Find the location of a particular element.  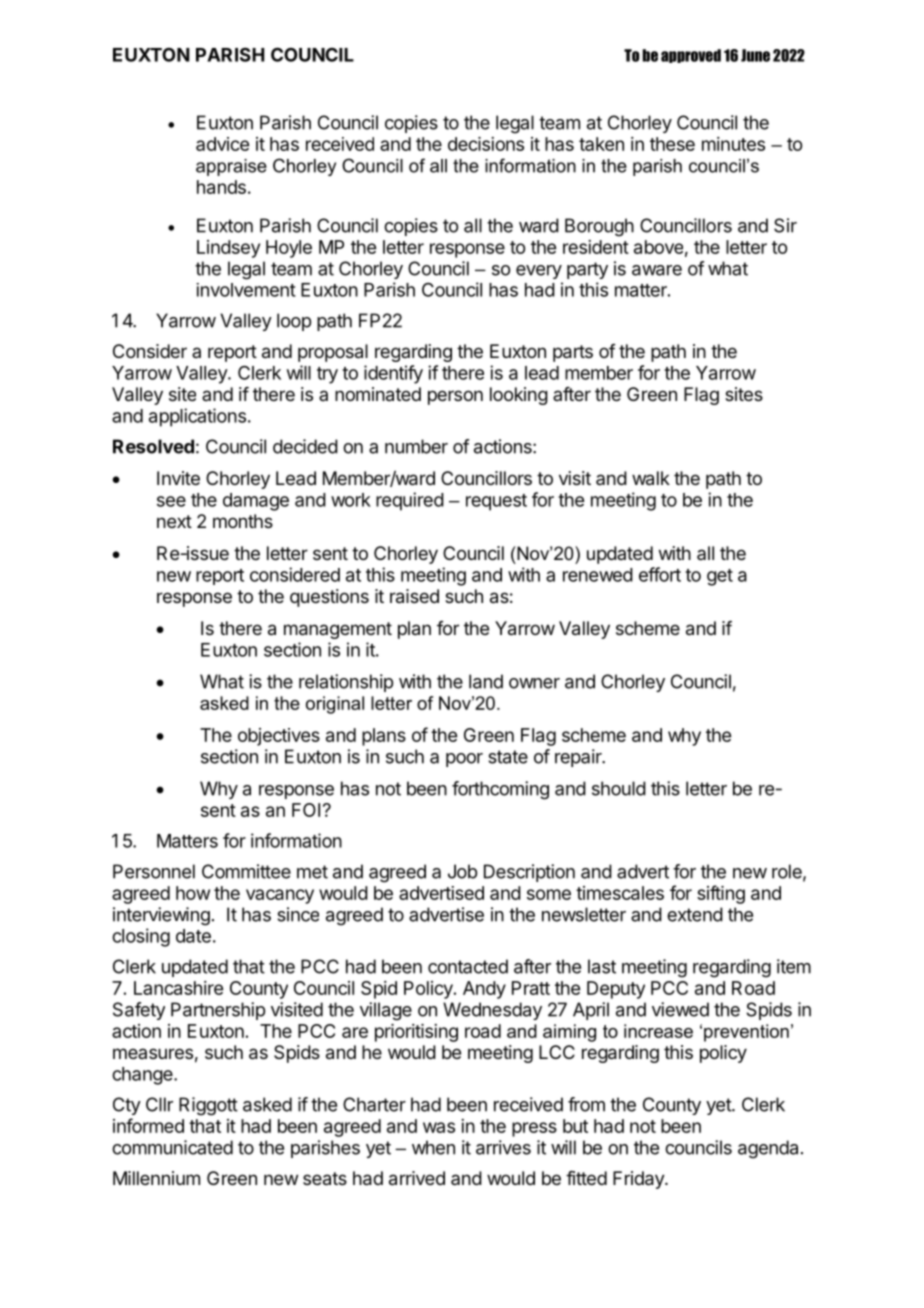

months is located at coordinates (243, 521).
